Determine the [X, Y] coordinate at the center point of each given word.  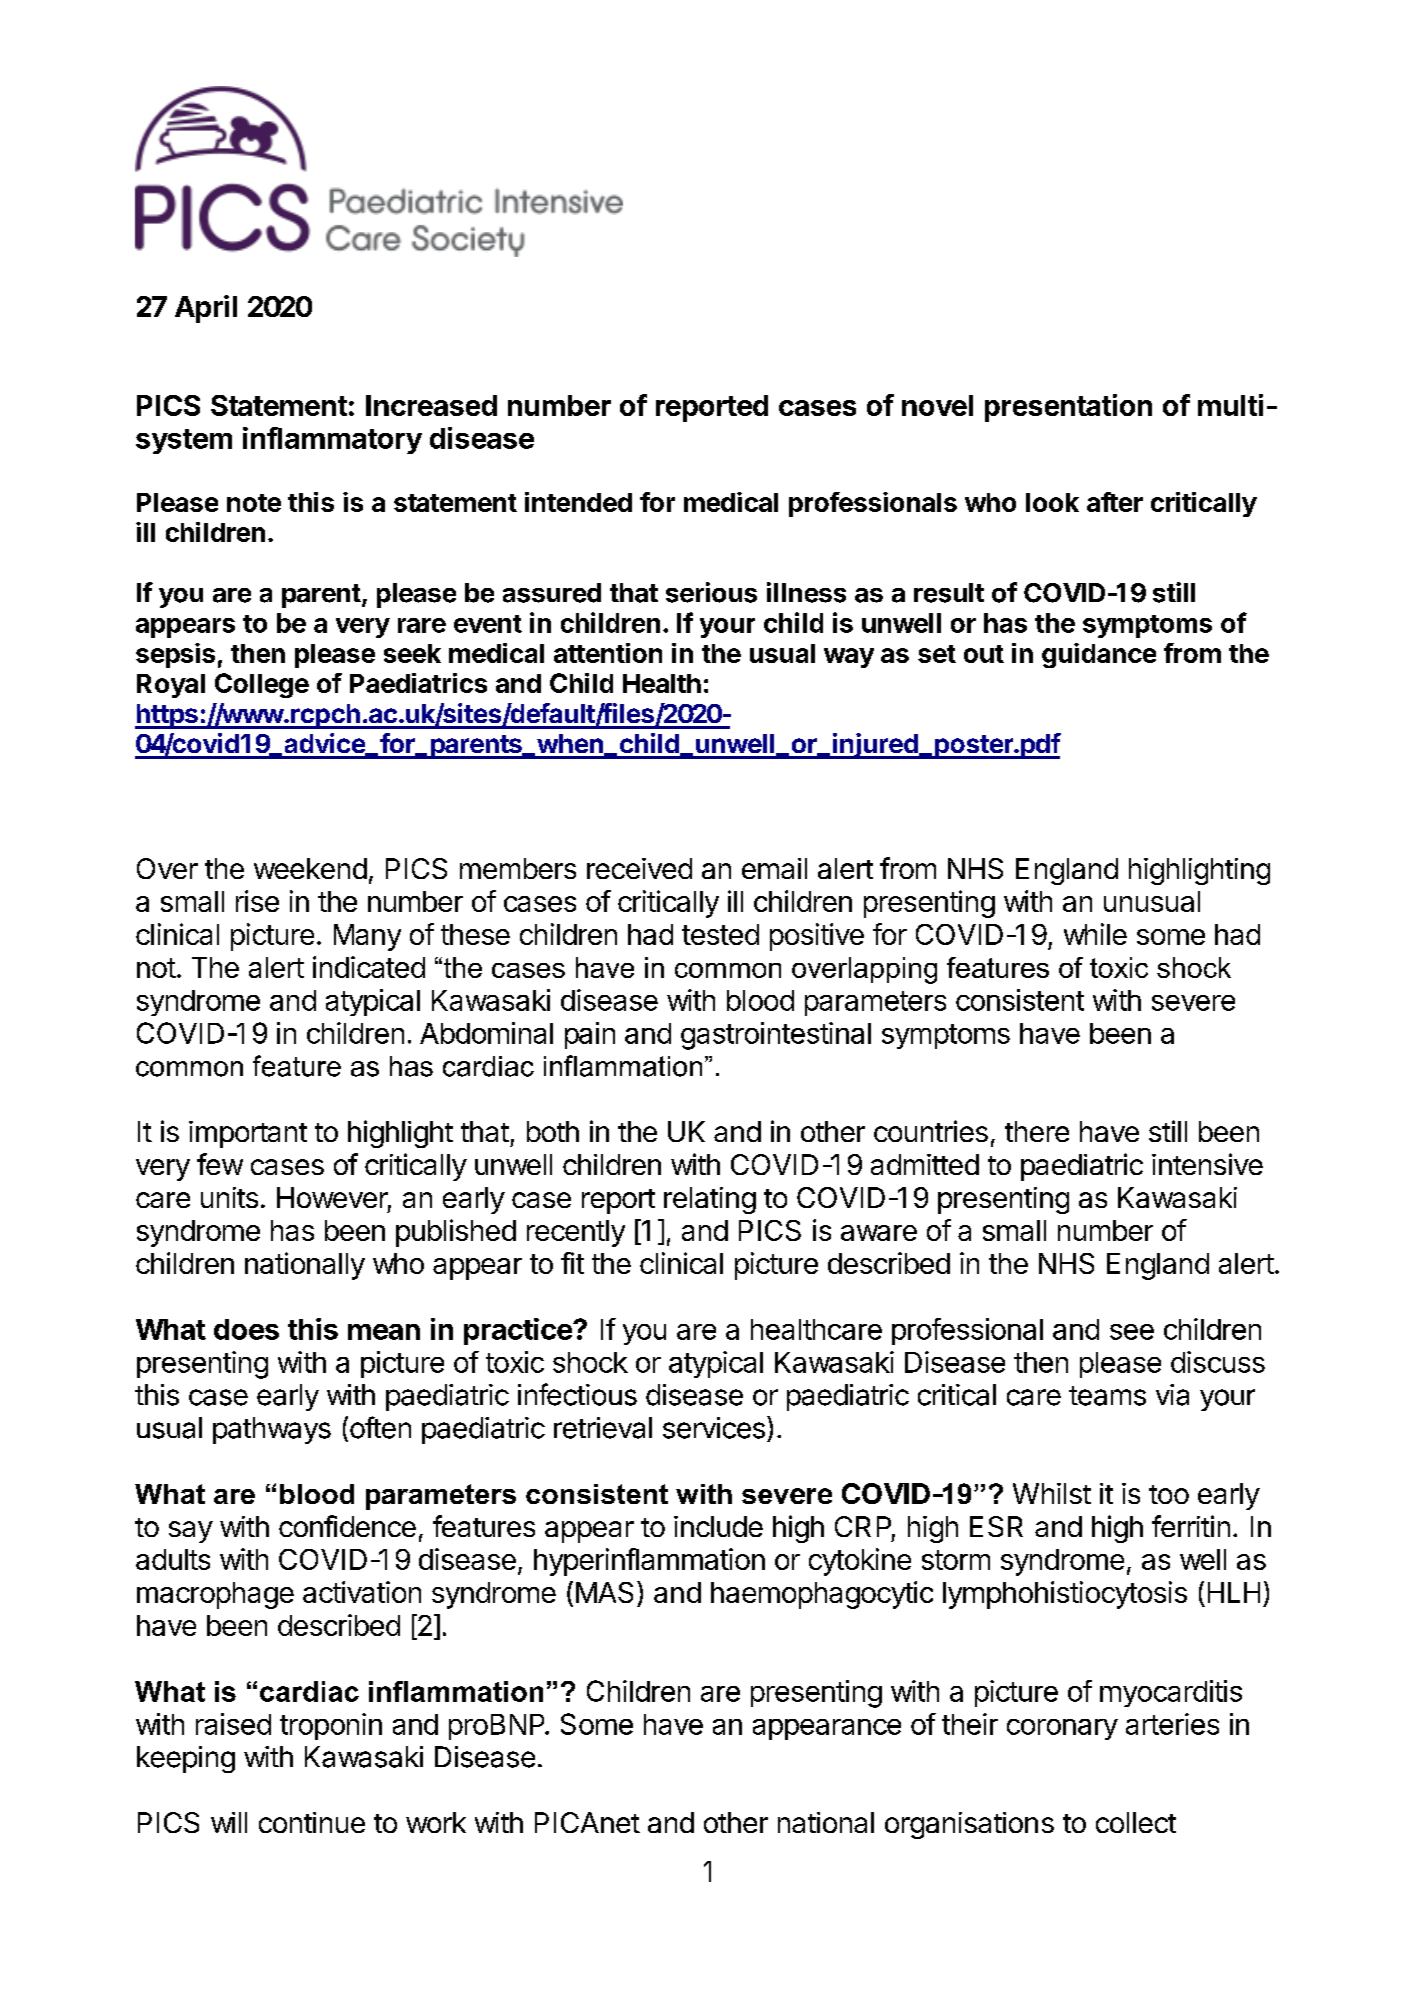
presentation [1068, 408]
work [436, 1822]
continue [312, 1822]
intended [578, 502]
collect [1136, 1822]
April [206, 309]
